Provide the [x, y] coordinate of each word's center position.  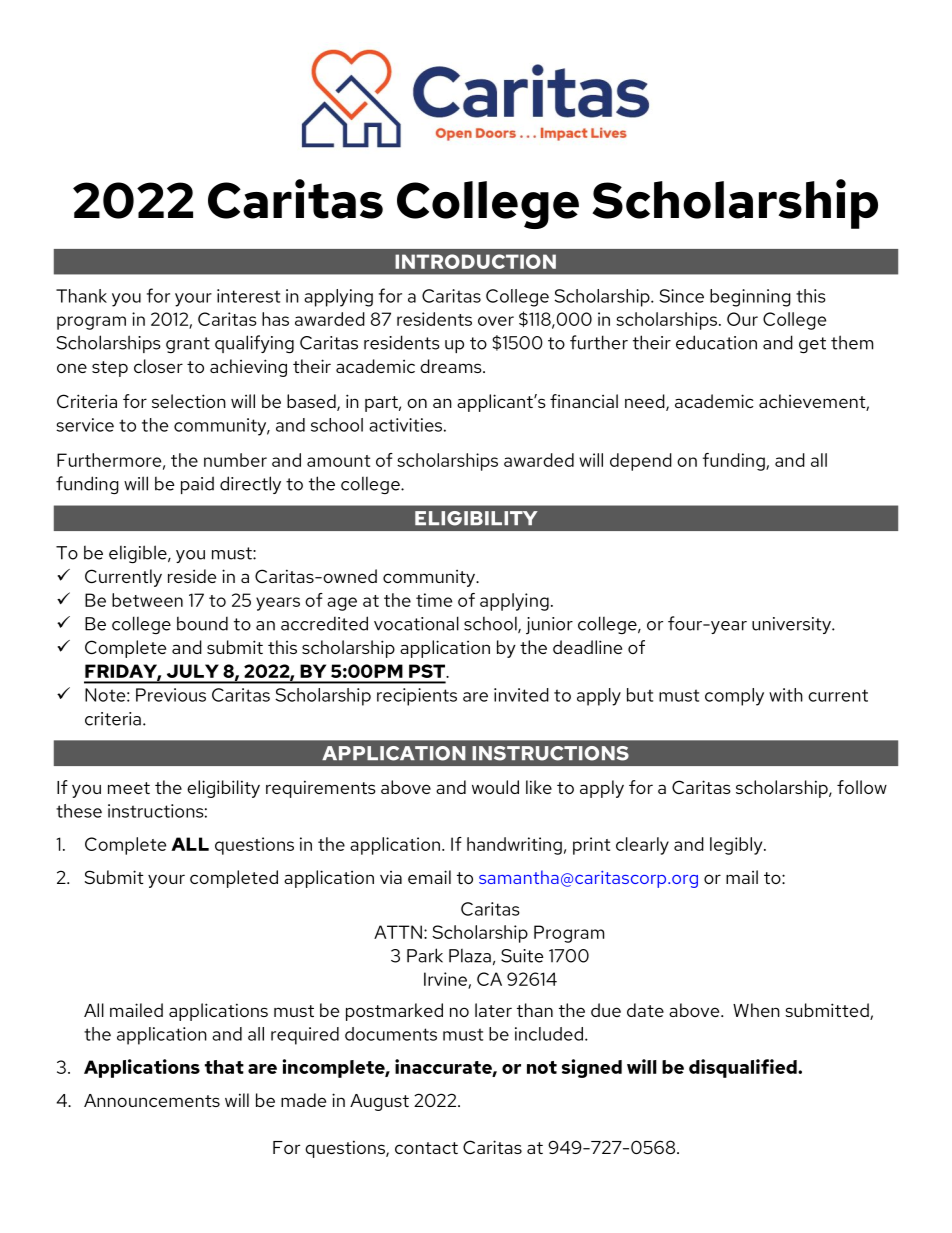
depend [641, 462]
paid [197, 485]
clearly [642, 846]
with [786, 695]
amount [338, 461]
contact [426, 1148]
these [79, 811]
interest [248, 296]
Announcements [152, 1100]
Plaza [470, 956]
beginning [750, 298]
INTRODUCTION [475, 261]
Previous [171, 695]
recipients [417, 697]
